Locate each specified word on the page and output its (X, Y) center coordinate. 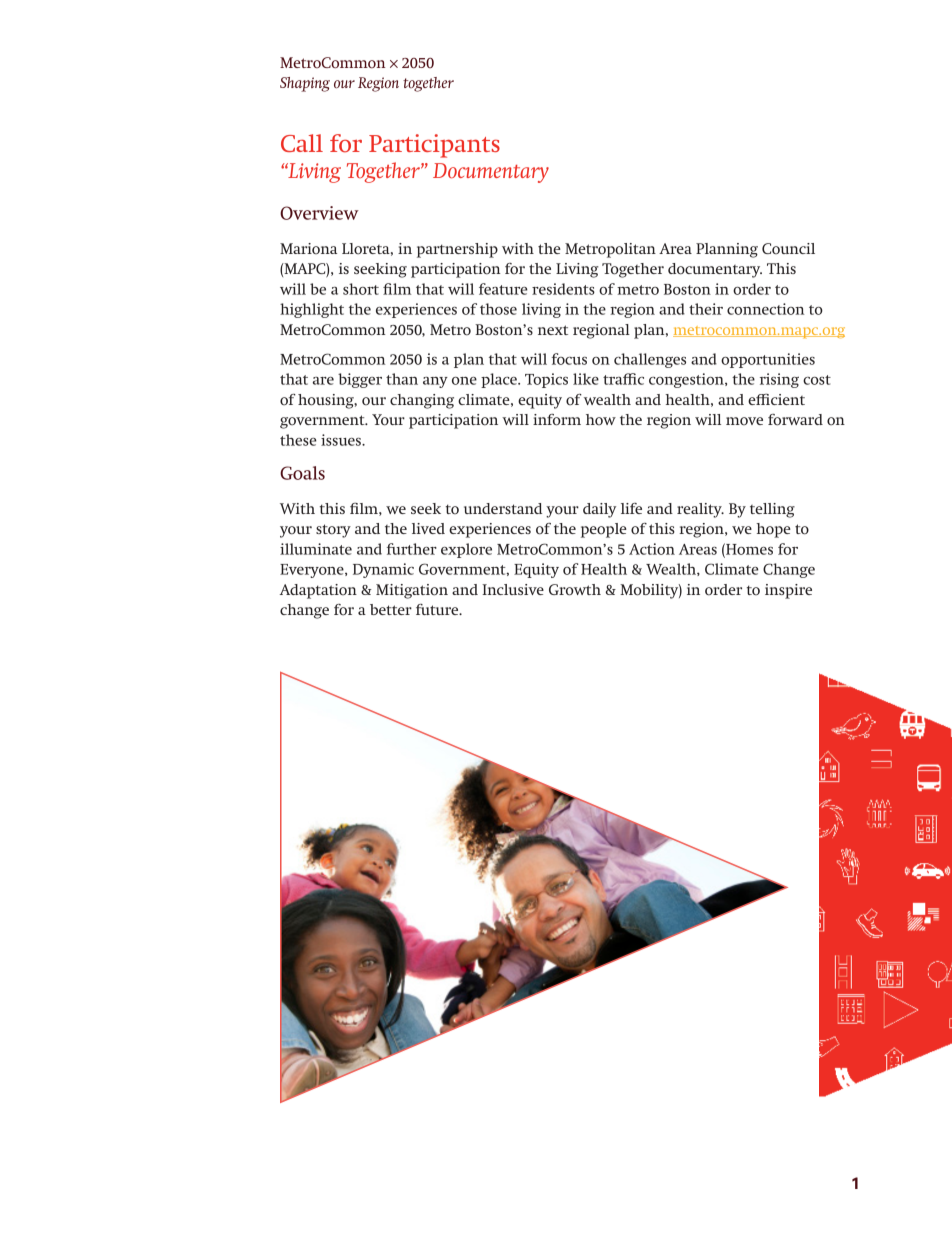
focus (569, 359)
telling (772, 510)
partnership (457, 250)
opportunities (768, 360)
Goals (302, 473)
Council (788, 248)
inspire (788, 591)
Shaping (305, 84)
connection (765, 309)
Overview (319, 213)
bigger (360, 380)
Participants (434, 146)
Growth (575, 590)
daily (599, 510)
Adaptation (318, 591)
